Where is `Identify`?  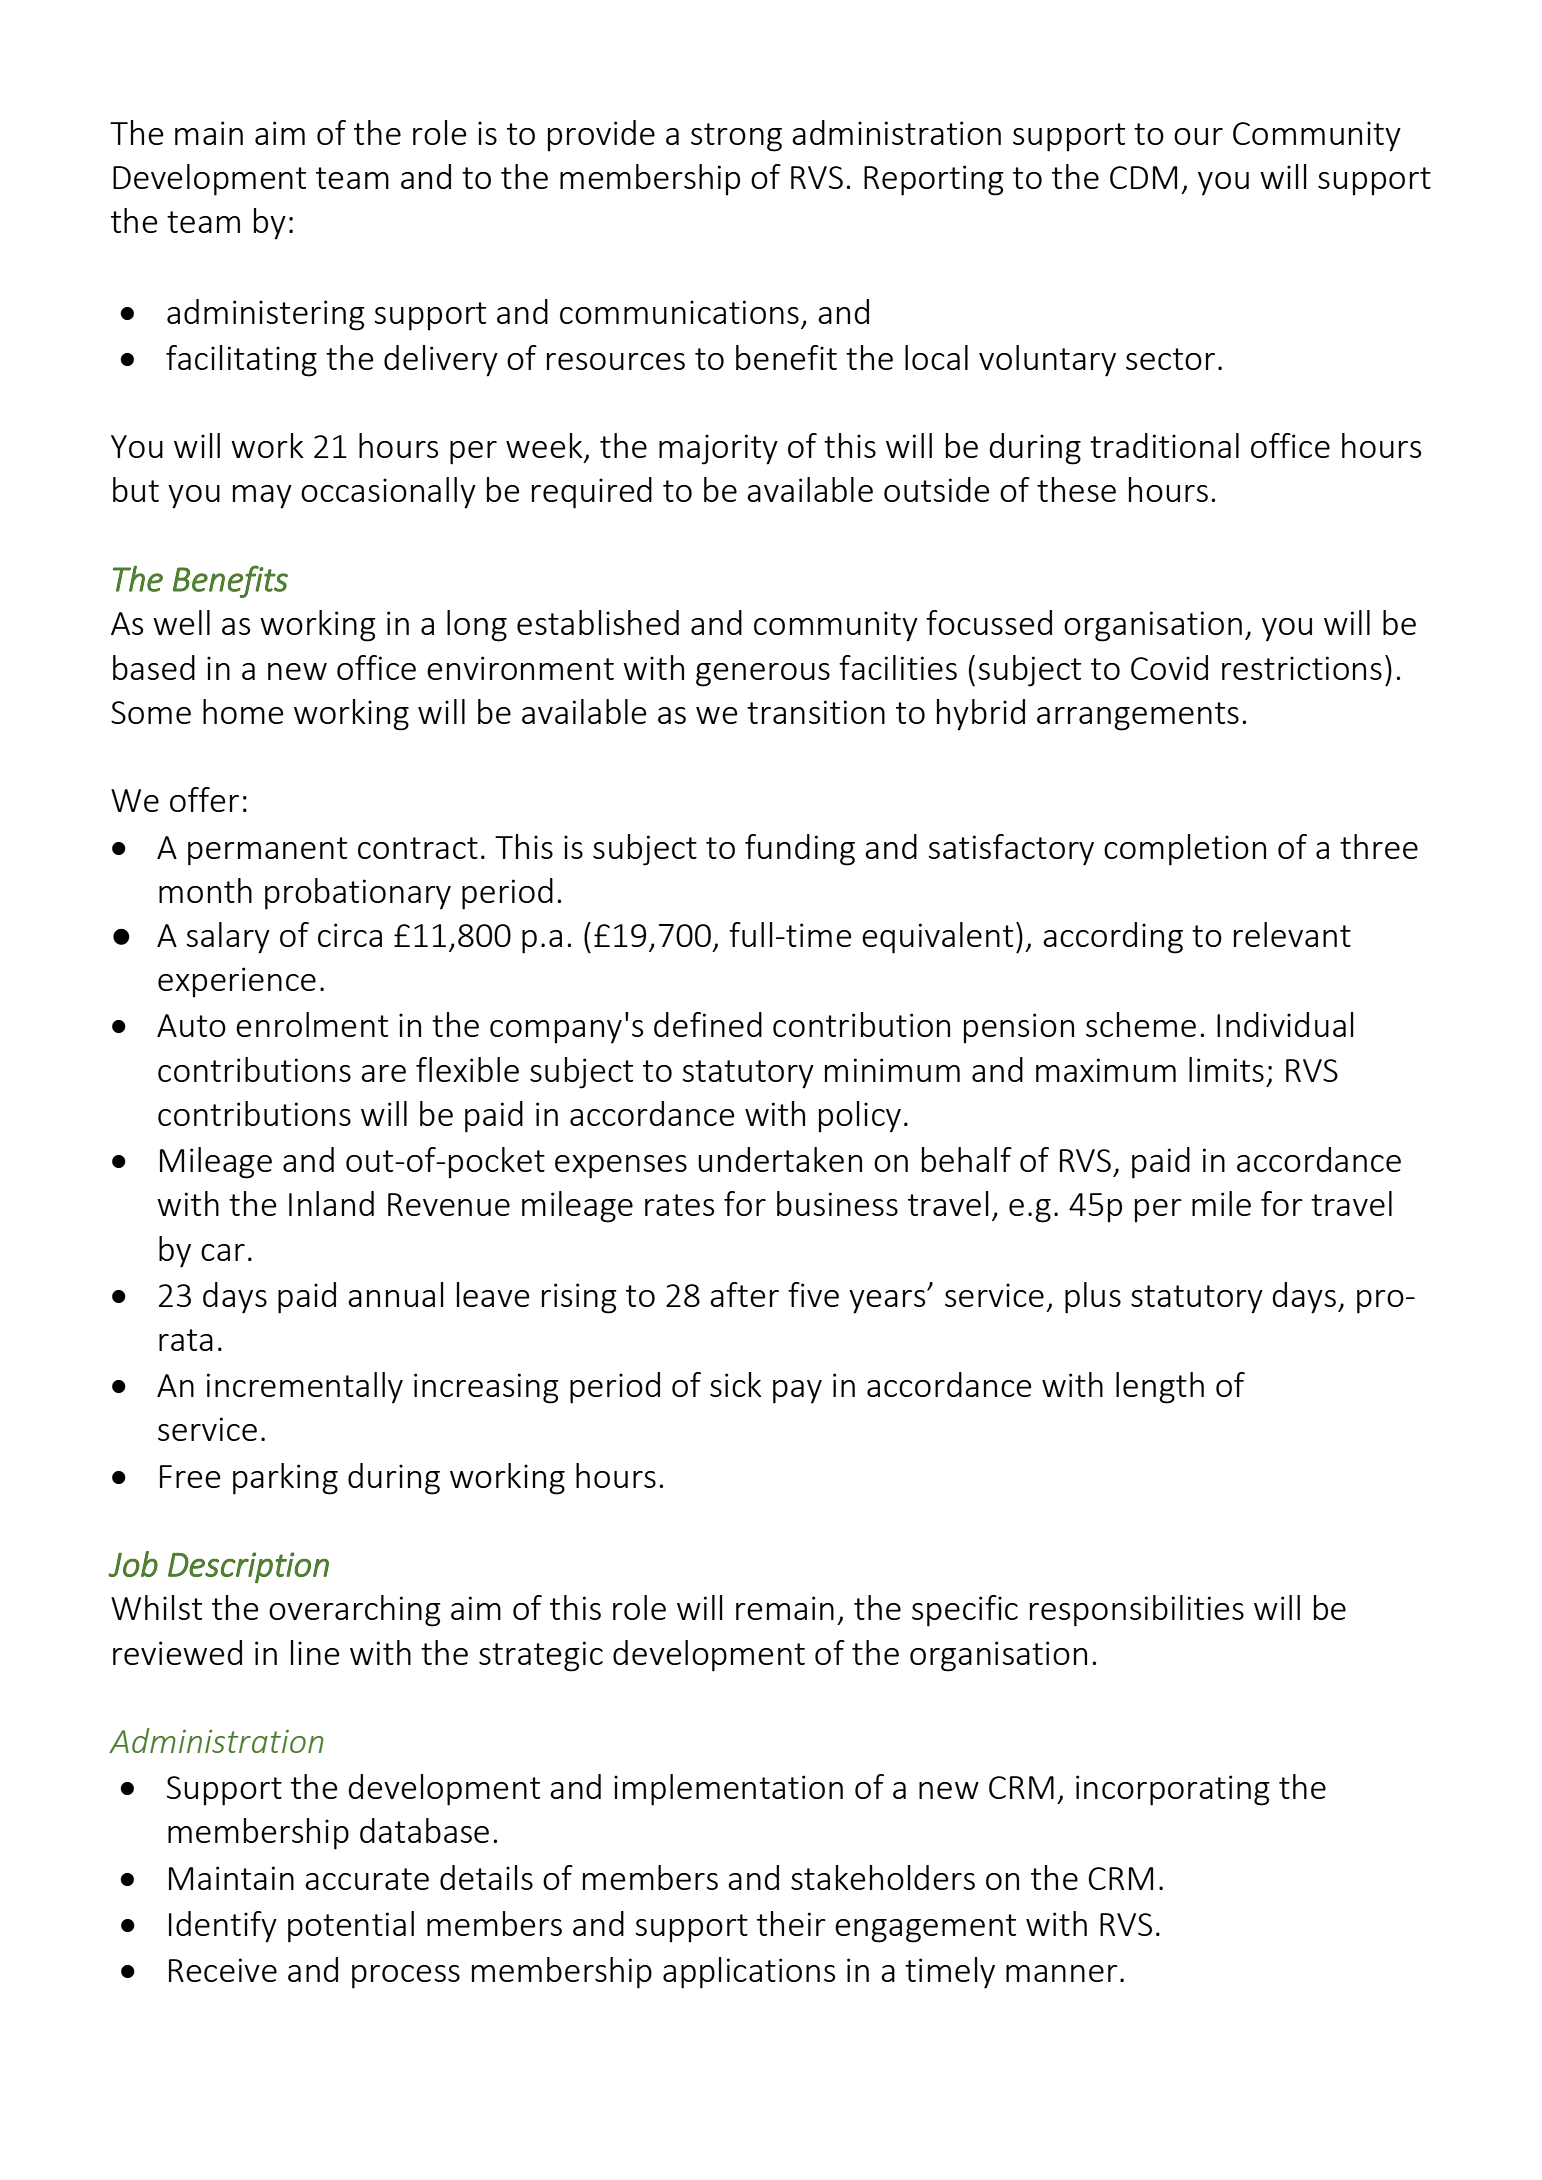 Identify is located at coordinates (223, 1927).
